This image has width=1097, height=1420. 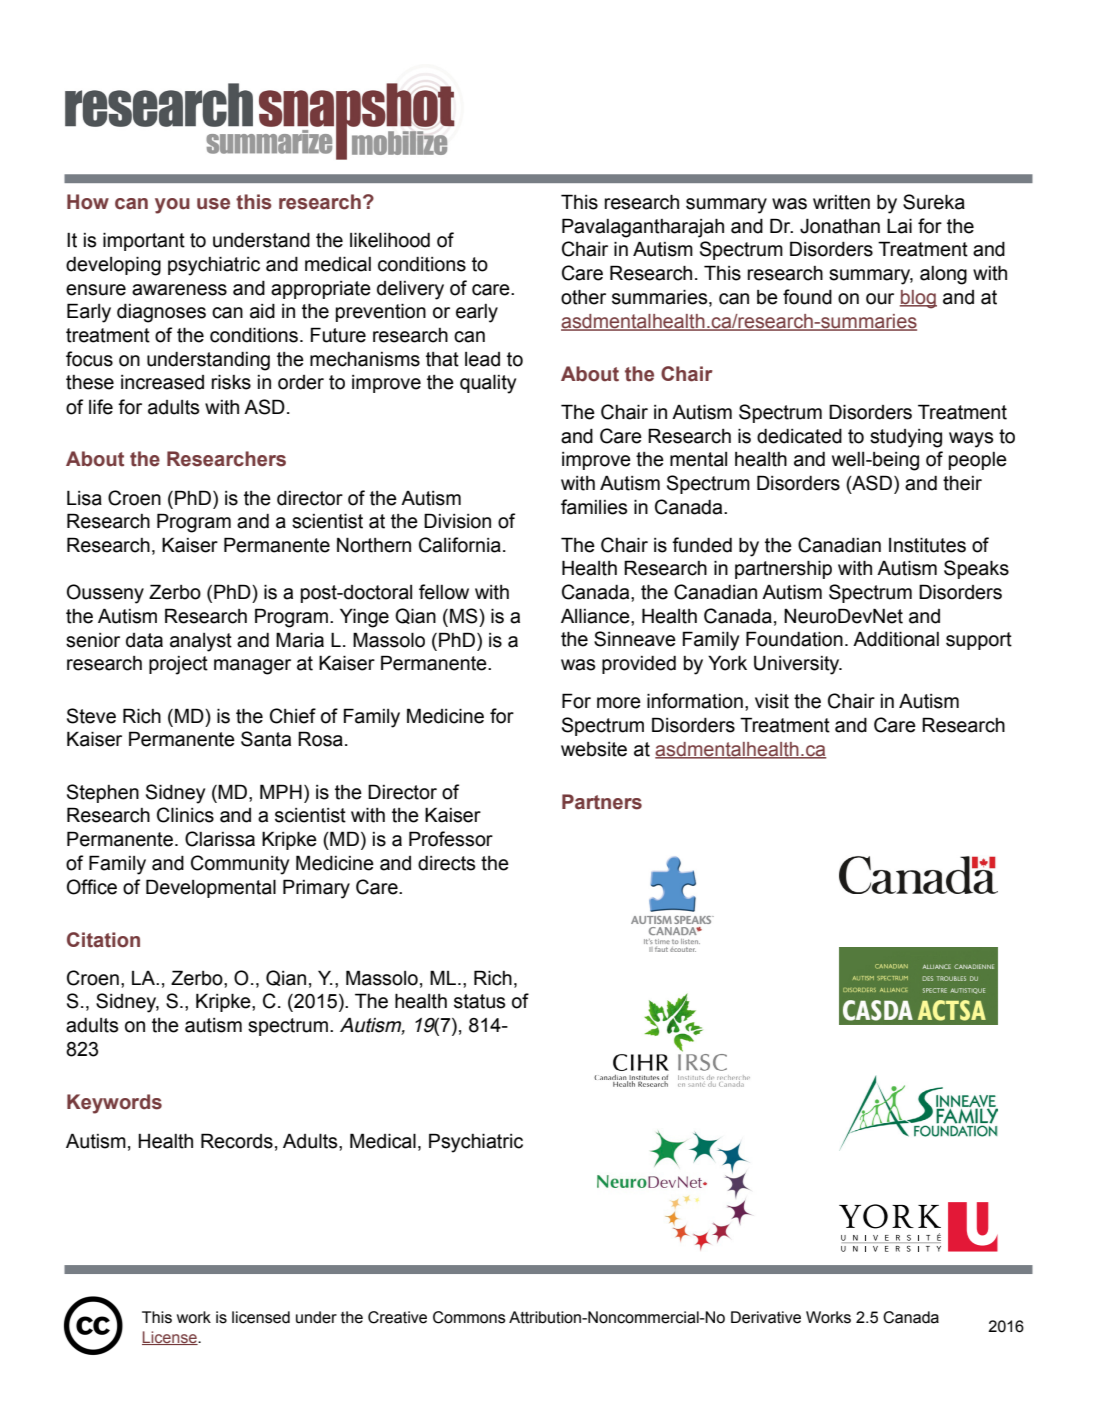 What do you see at coordinates (594, 507) in the image?
I see `families` at bounding box center [594, 507].
